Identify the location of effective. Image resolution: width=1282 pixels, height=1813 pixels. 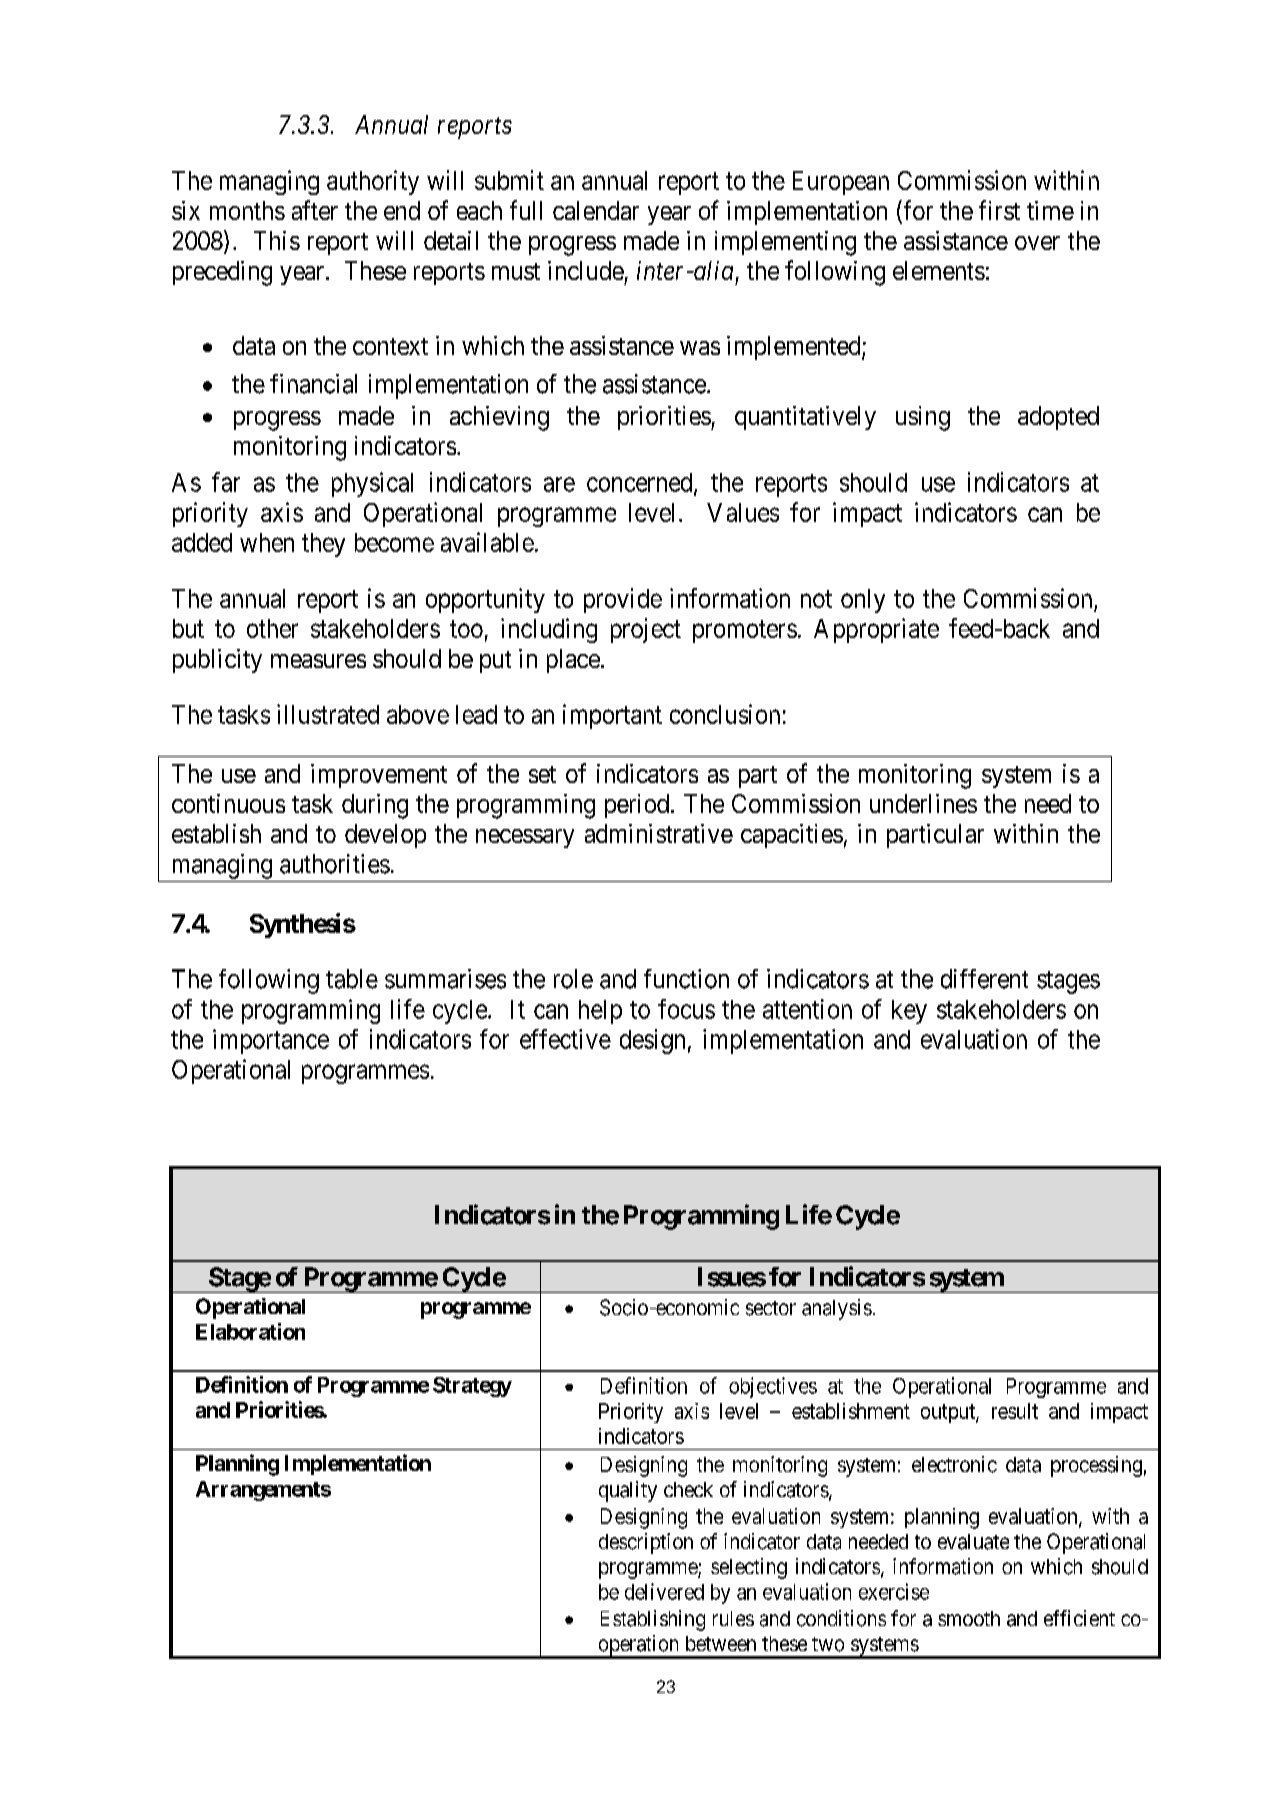
(565, 1039).
